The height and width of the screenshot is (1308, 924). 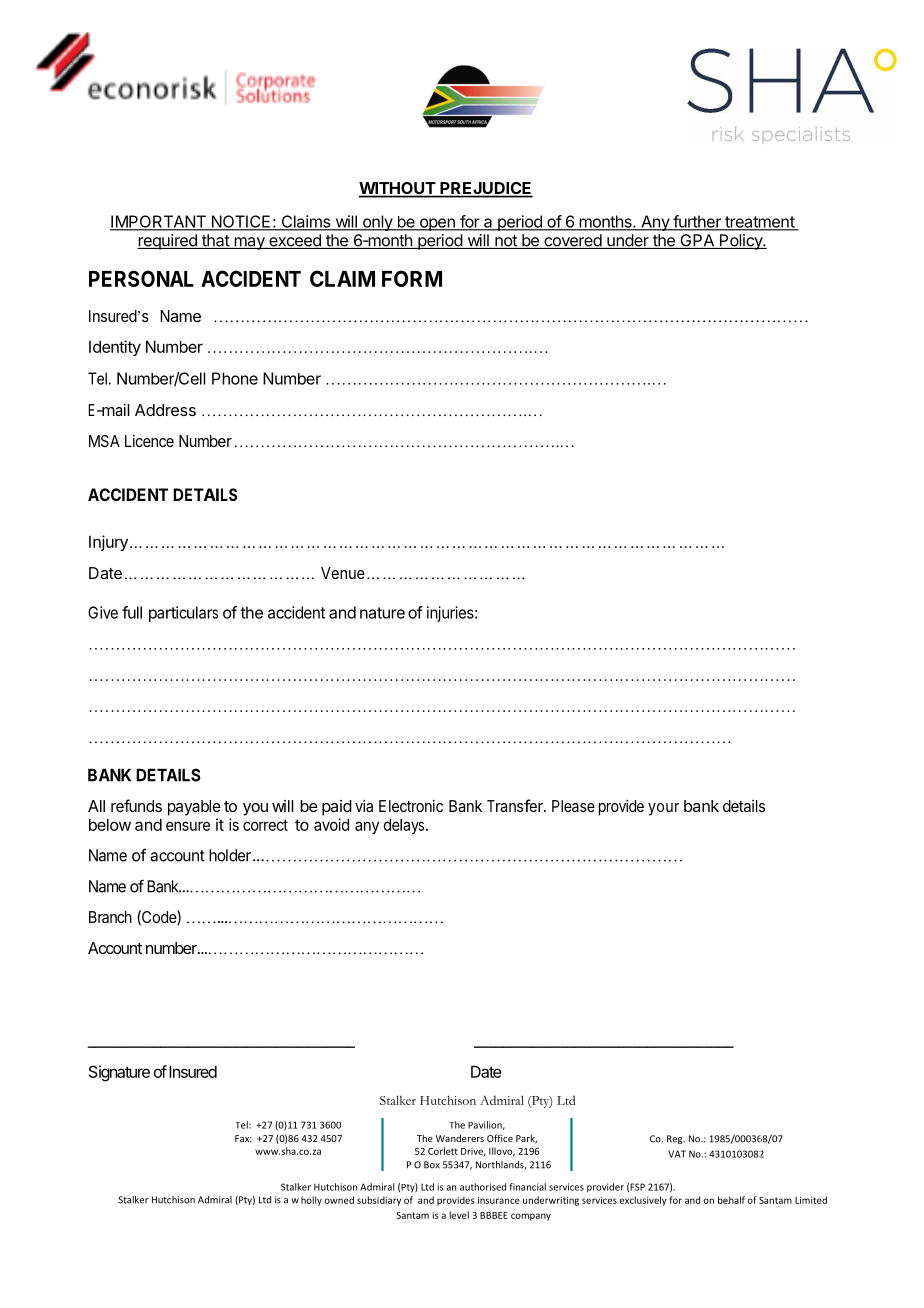 I want to click on Licence, so click(x=149, y=441).
